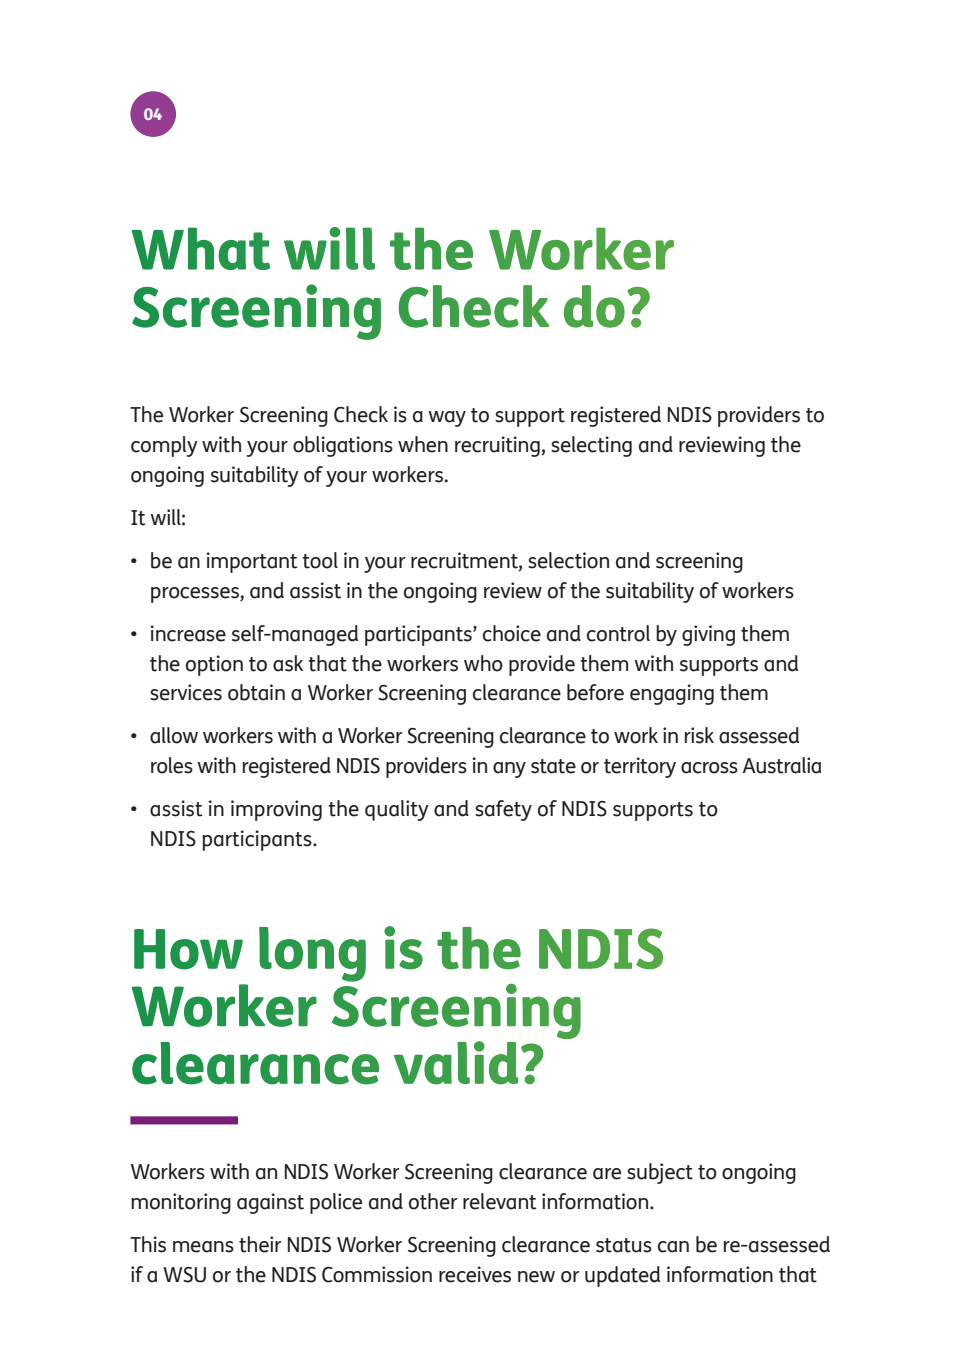 This screenshot has width=965, height=1369. I want to click on valid, so click(456, 1063).
